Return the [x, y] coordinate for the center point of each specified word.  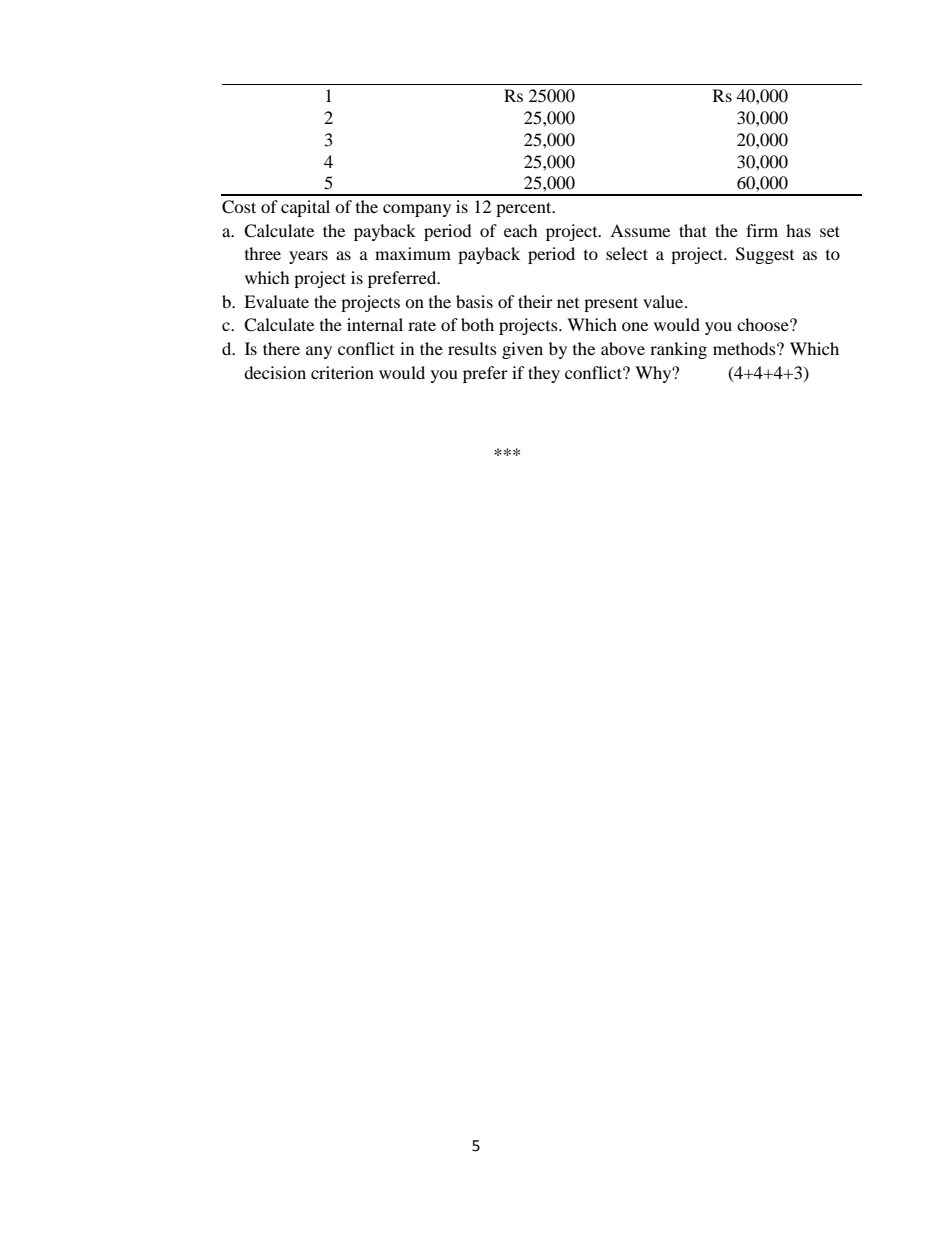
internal [375, 324]
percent [525, 209]
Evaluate [276, 301]
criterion [342, 372]
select [627, 253]
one [635, 326]
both [477, 324]
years [308, 257]
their [535, 301]
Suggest [765, 255]
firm [762, 230]
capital [305, 208]
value [663, 301]
